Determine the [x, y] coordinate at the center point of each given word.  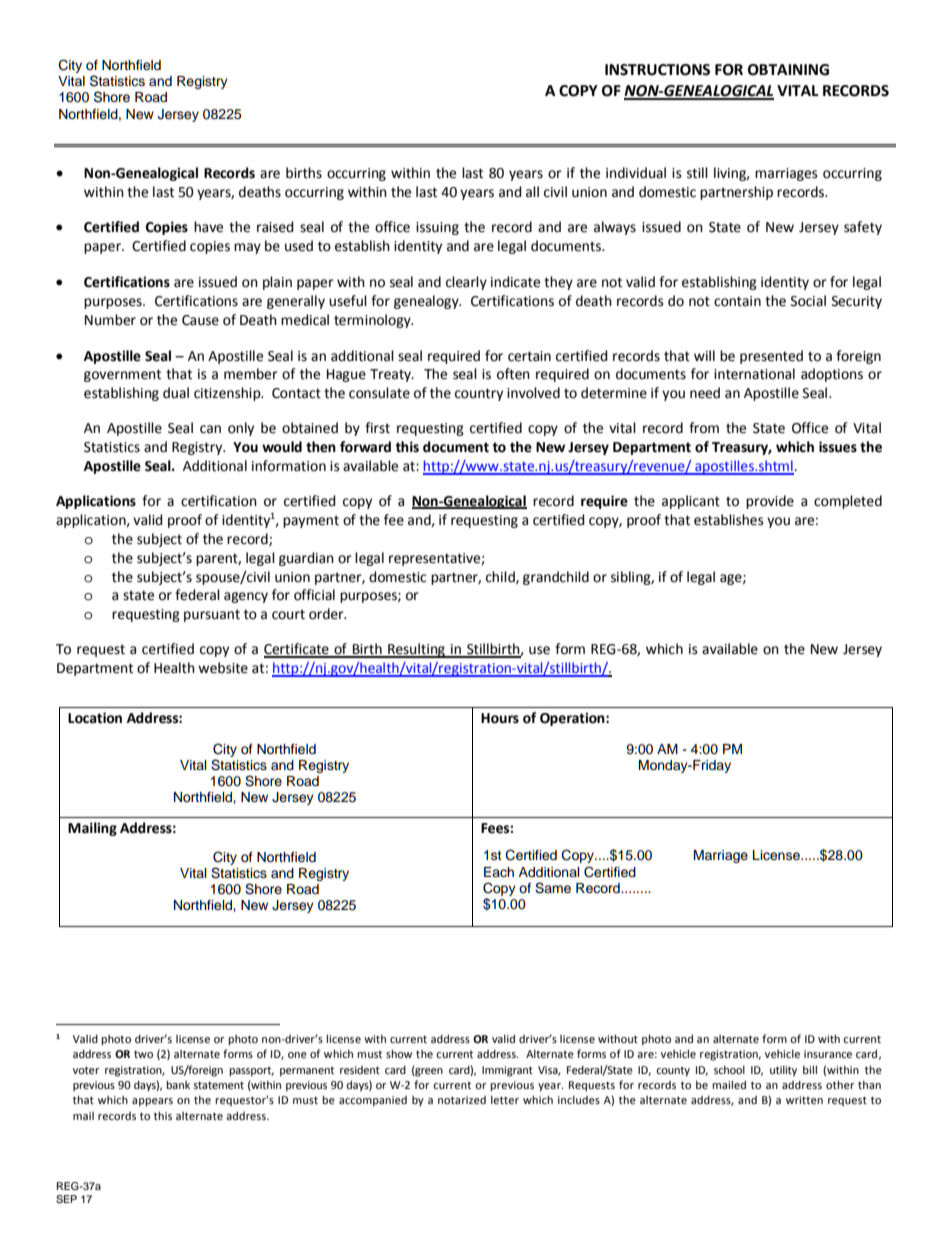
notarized [462, 1100]
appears [152, 1102]
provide [770, 502]
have [208, 227]
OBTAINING [788, 70]
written [804, 1100]
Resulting [416, 650]
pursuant [212, 615]
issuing [437, 228]
